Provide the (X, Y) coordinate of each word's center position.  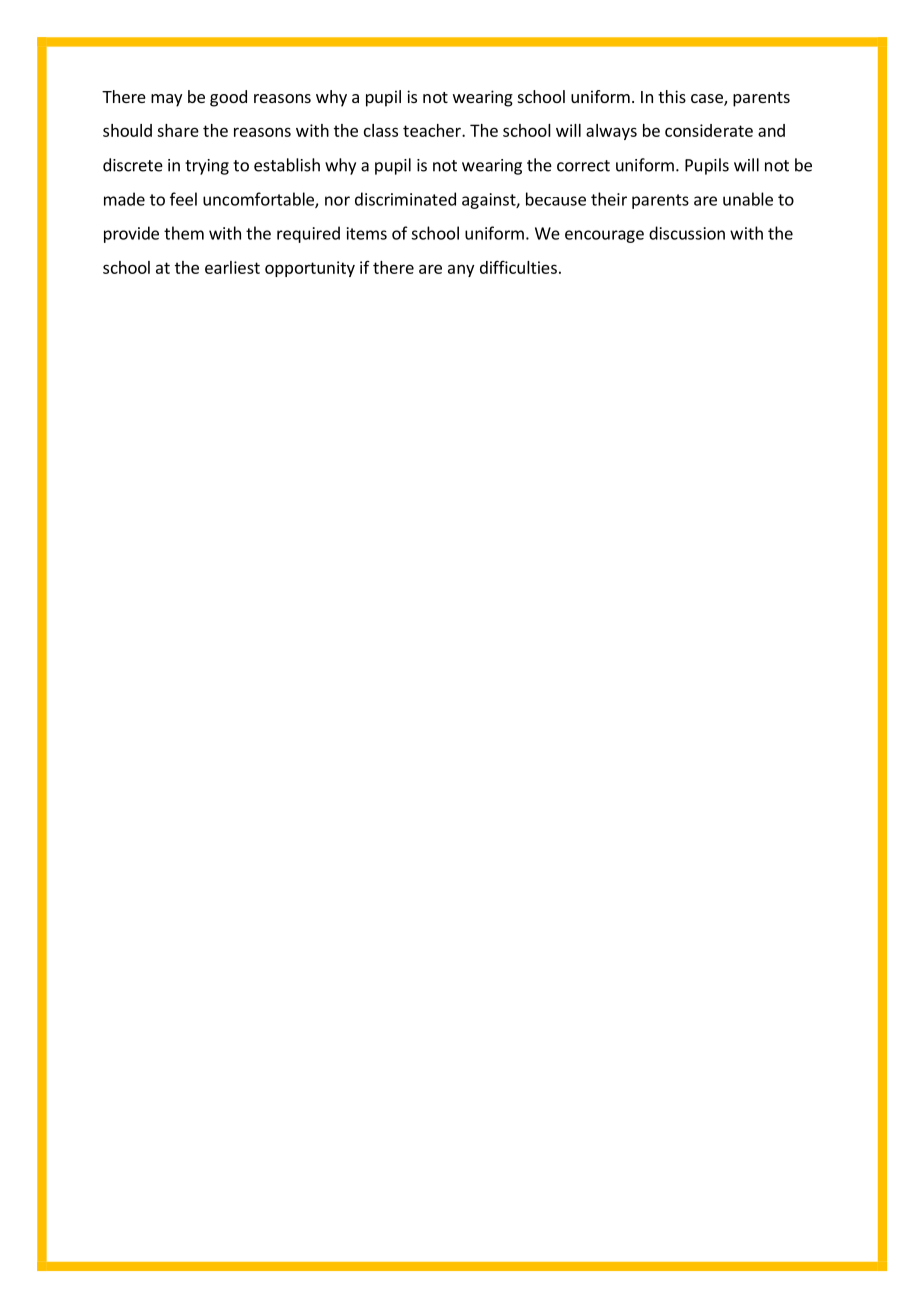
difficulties (518, 267)
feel (183, 199)
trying (207, 167)
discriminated (405, 199)
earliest (232, 267)
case (708, 100)
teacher (433, 130)
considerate (709, 130)
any (461, 270)
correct (583, 166)
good (228, 98)
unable (748, 199)
